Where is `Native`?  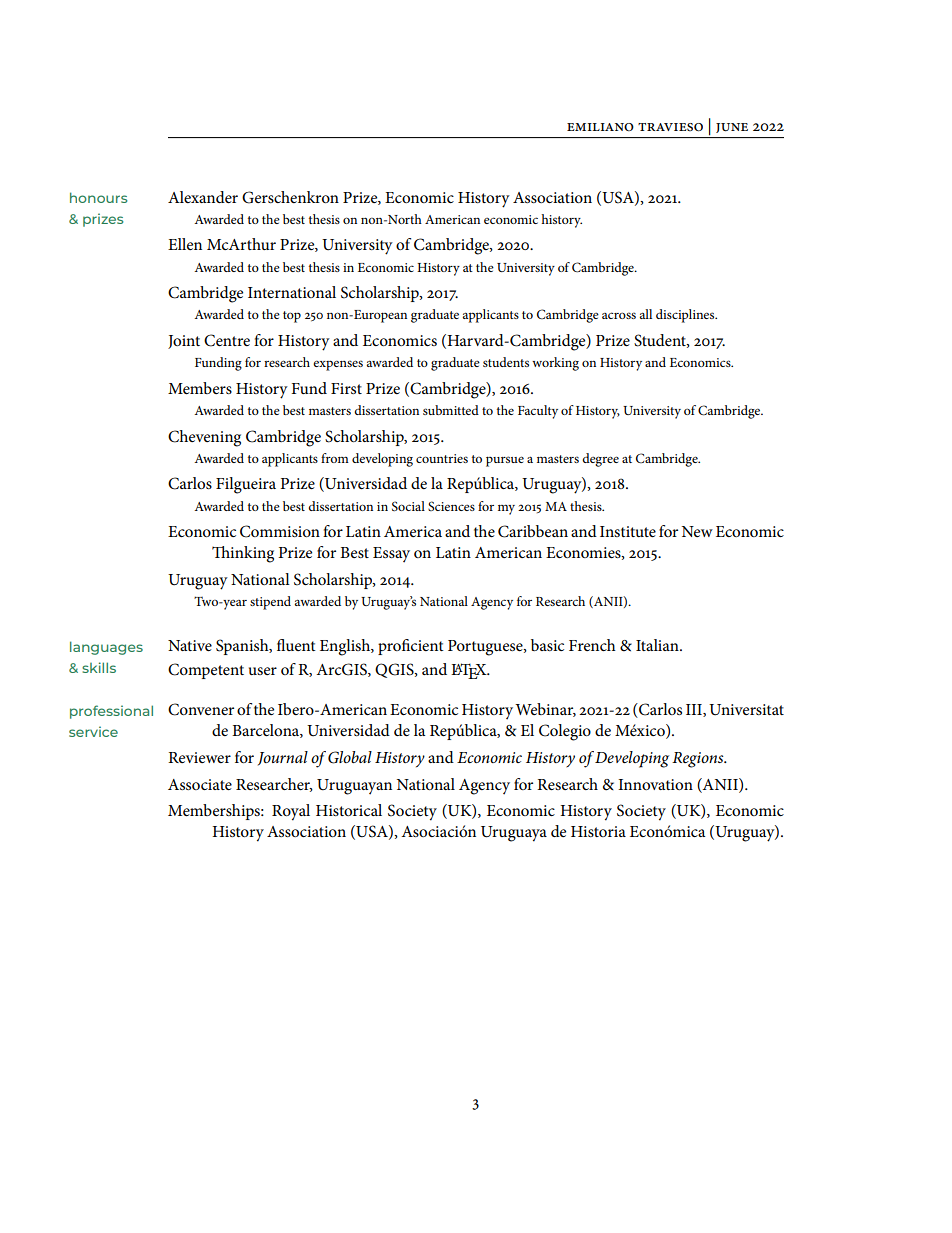
Native is located at coordinates (190, 645).
